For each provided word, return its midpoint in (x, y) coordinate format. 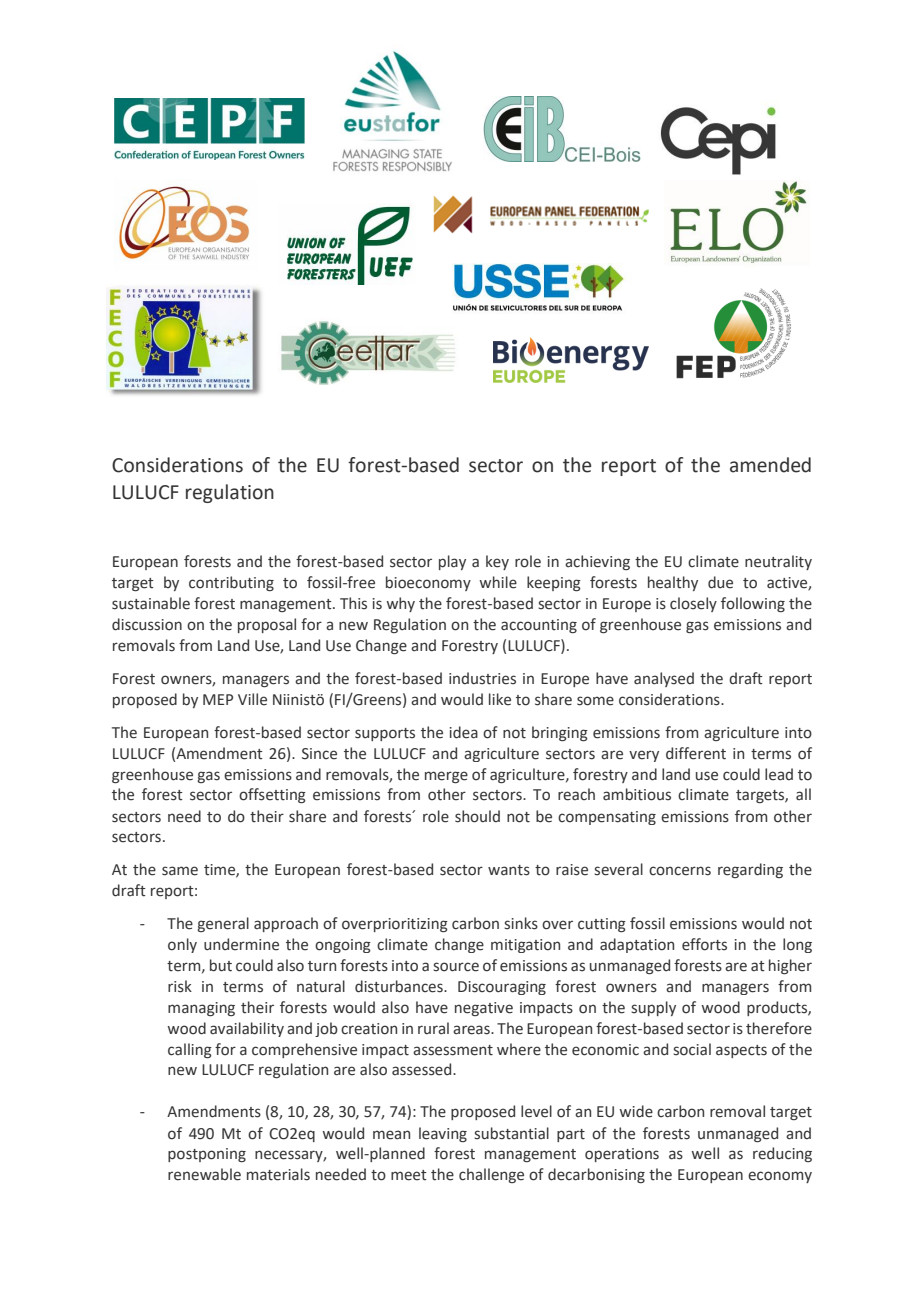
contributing (231, 583)
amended (770, 465)
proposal (267, 625)
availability (247, 1029)
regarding (750, 870)
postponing (207, 1155)
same (180, 871)
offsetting (272, 795)
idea (464, 732)
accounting (539, 626)
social (692, 1049)
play (452, 562)
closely (693, 604)
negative (484, 1009)
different (696, 753)
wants (509, 870)
